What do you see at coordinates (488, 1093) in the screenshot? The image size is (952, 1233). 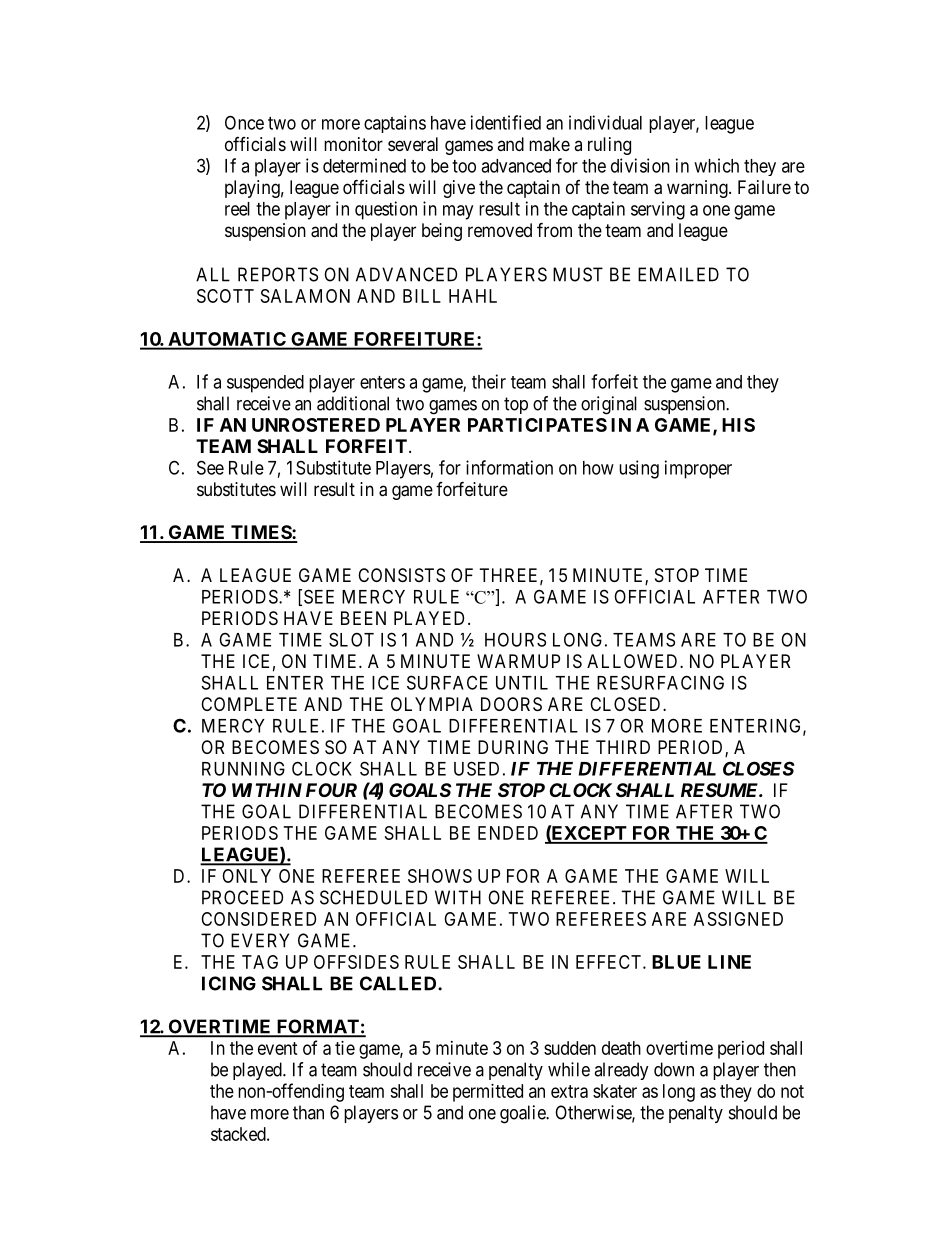 I see `permitted` at bounding box center [488, 1093].
